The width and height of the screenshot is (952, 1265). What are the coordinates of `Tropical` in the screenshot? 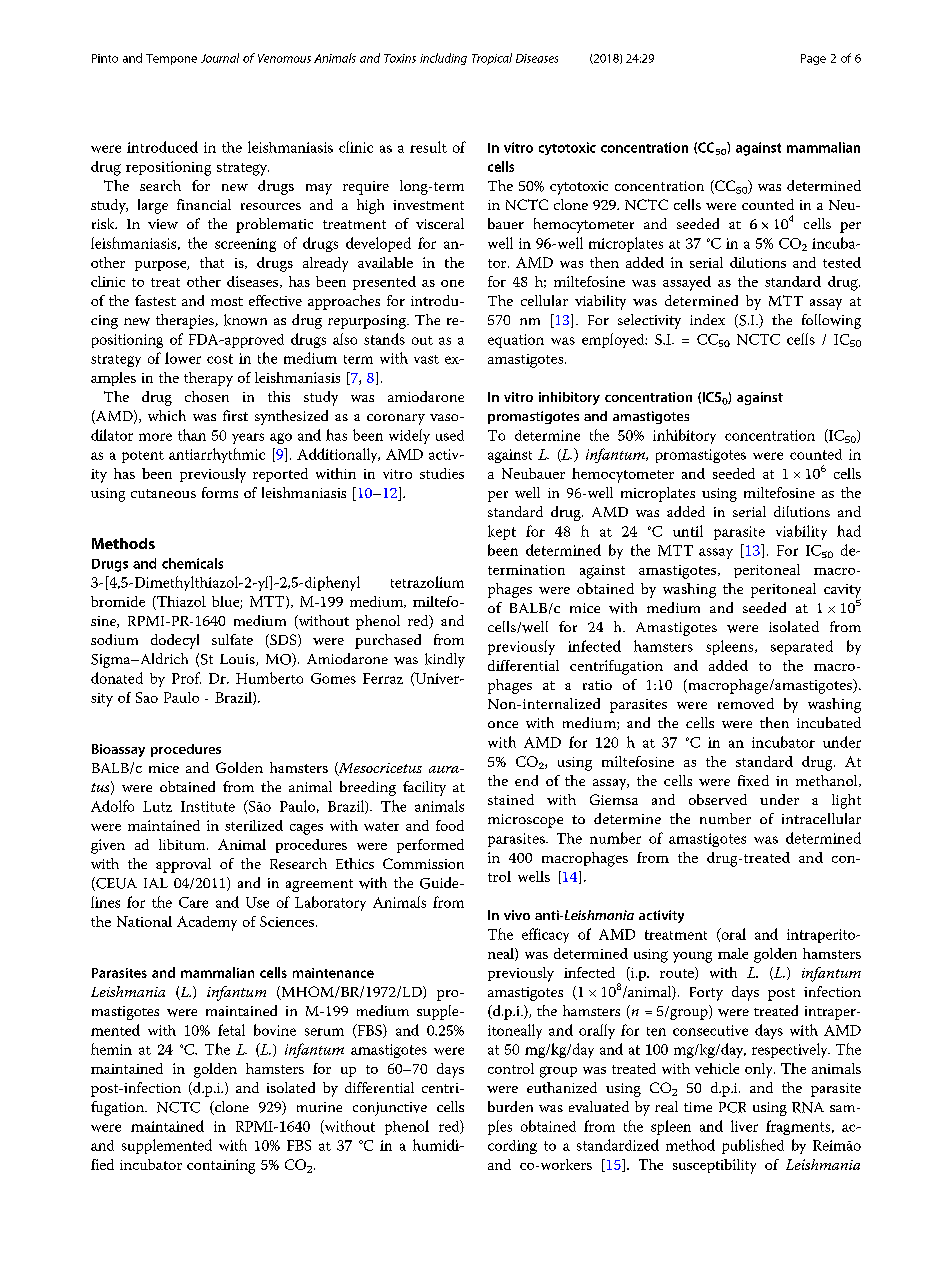 It's located at (492, 59).
